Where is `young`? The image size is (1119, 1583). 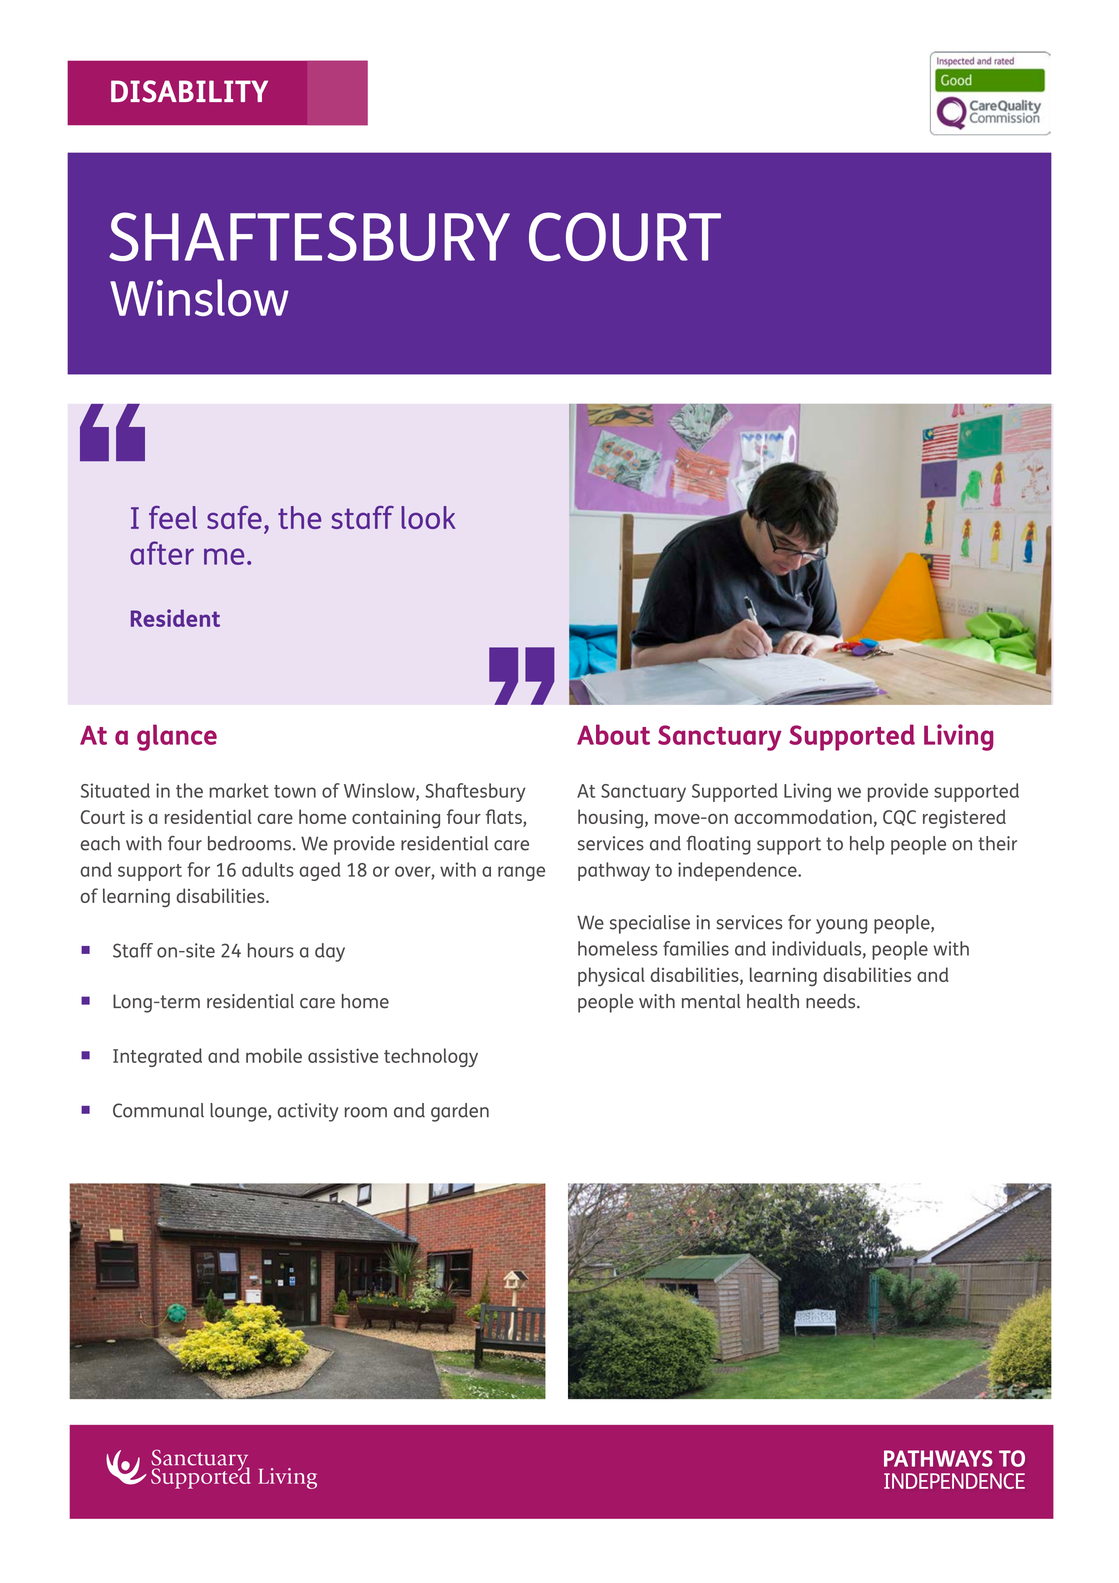 young is located at coordinates (841, 926).
